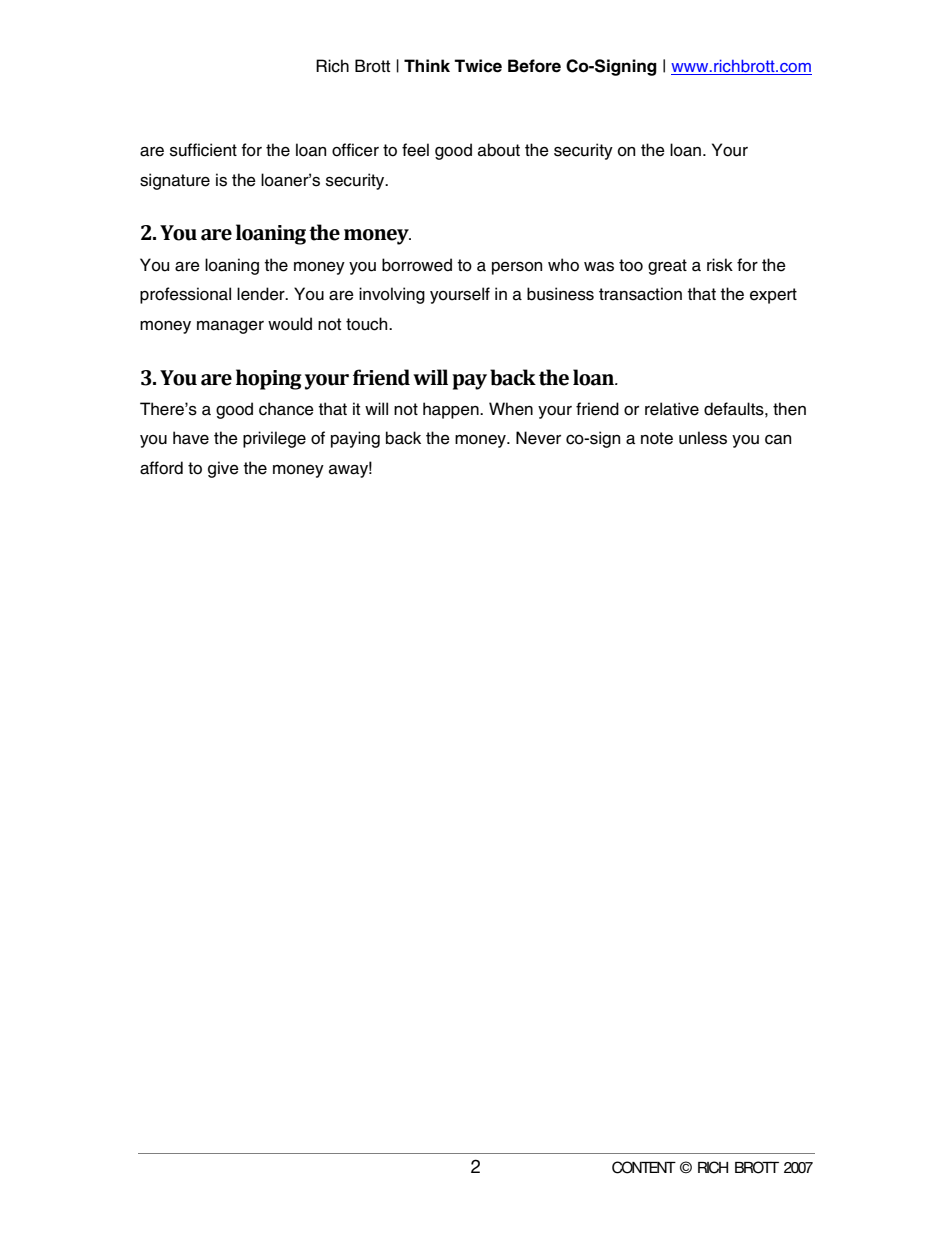 The width and height of the image is (952, 1233). I want to click on note, so click(657, 438).
